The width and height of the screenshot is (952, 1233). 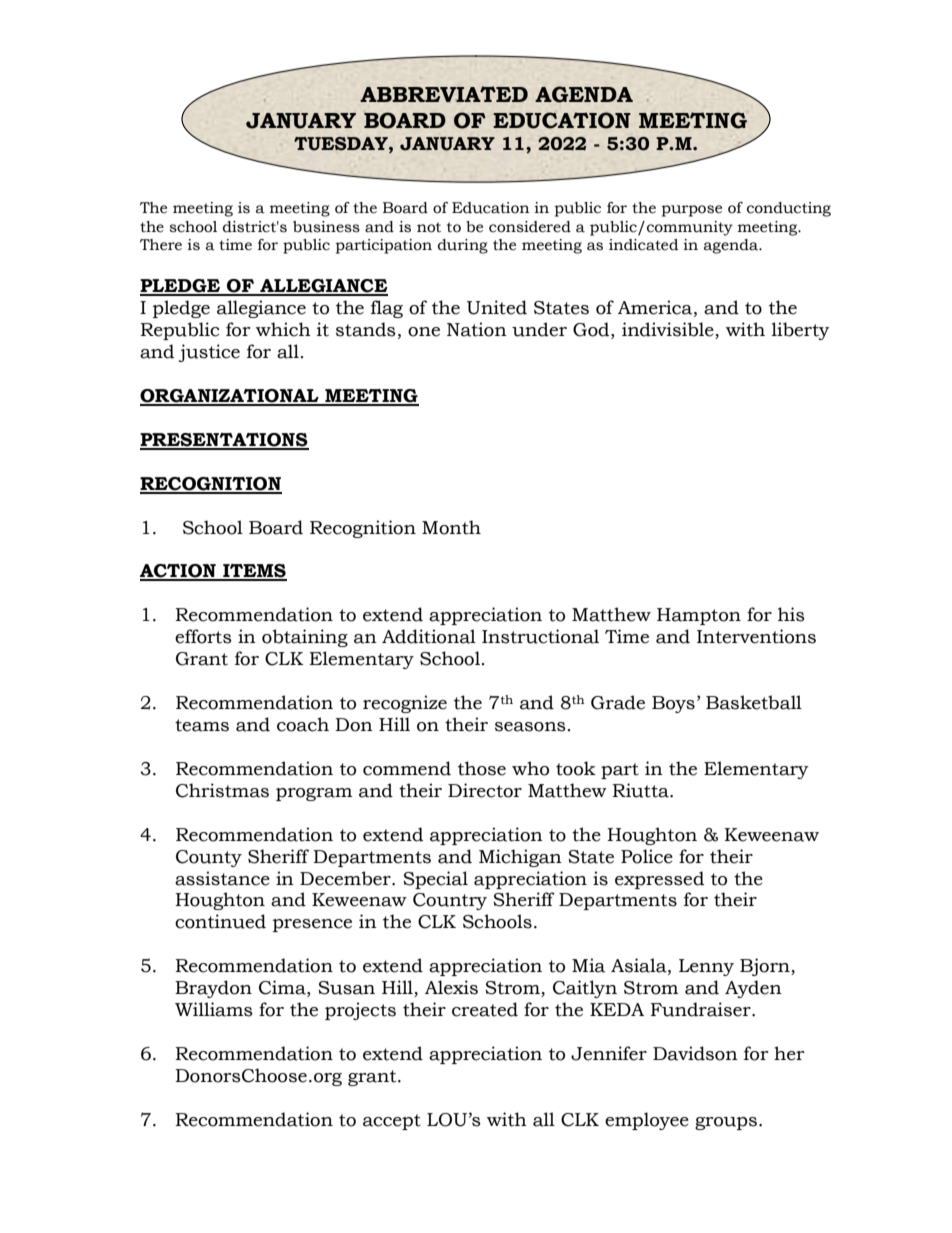 I want to click on accept, so click(x=392, y=1122).
